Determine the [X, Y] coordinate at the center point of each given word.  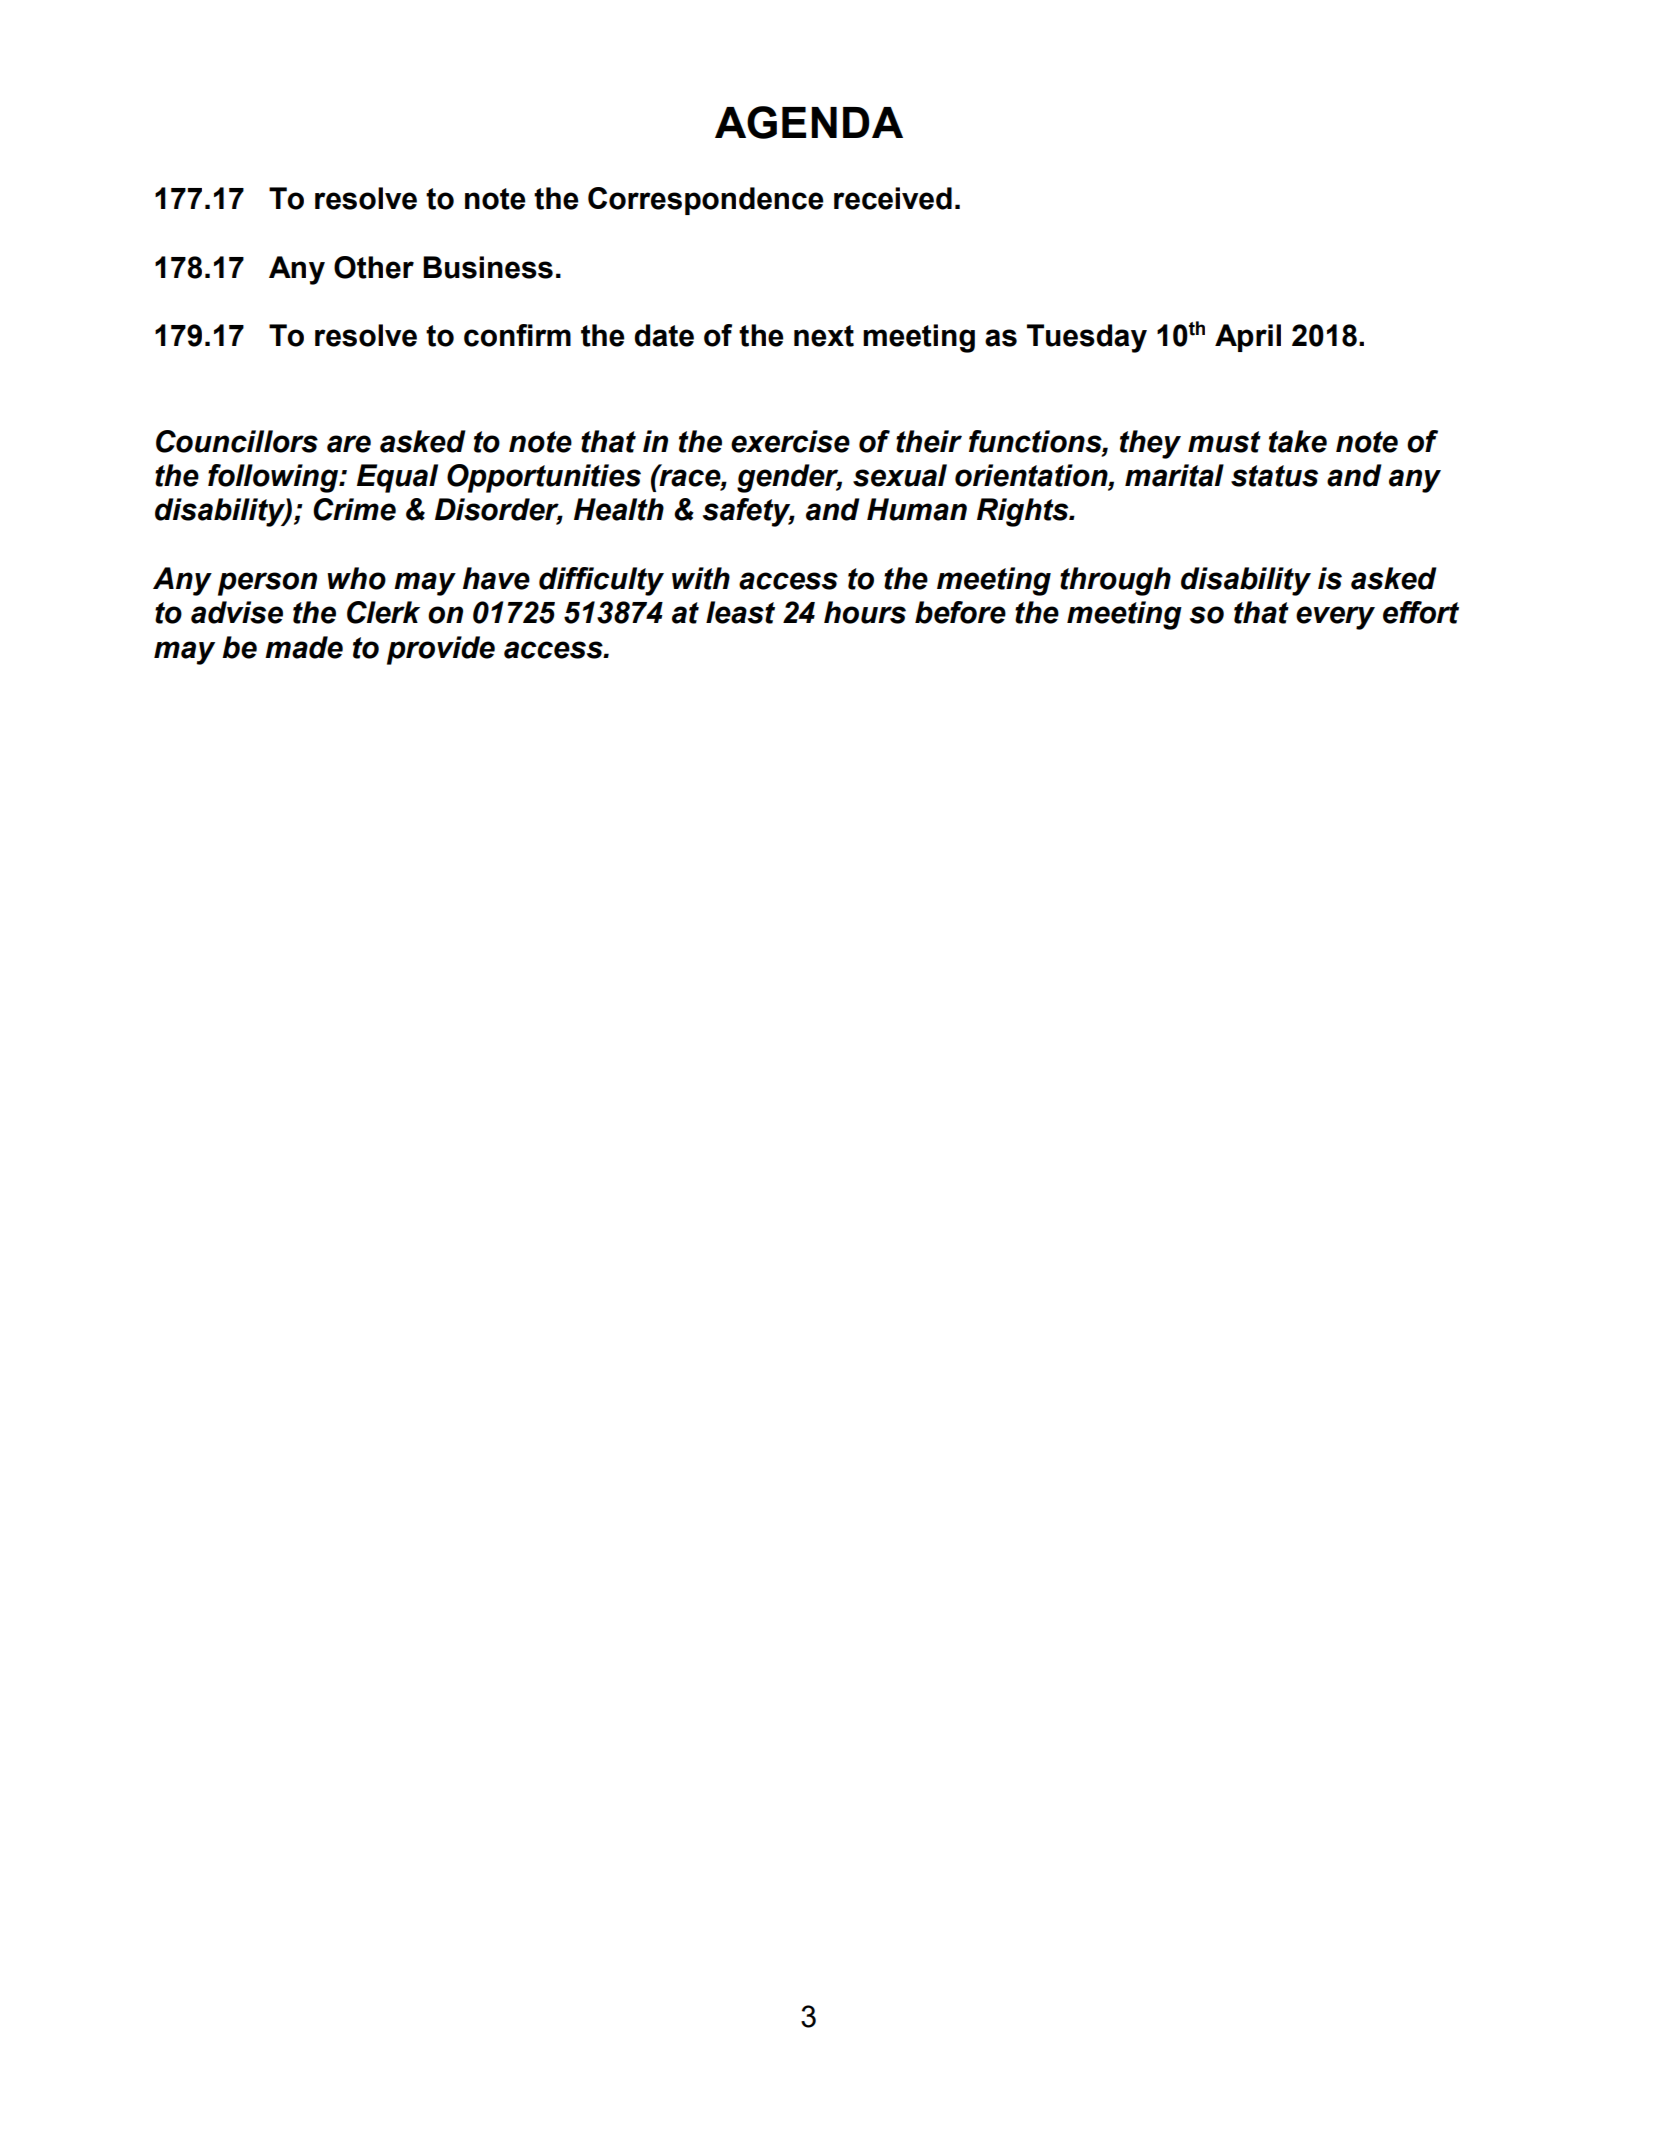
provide [441, 650]
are [349, 444]
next [824, 336]
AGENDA [809, 122]
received [893, 198]
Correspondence [706, 201]
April [1248, 338]
